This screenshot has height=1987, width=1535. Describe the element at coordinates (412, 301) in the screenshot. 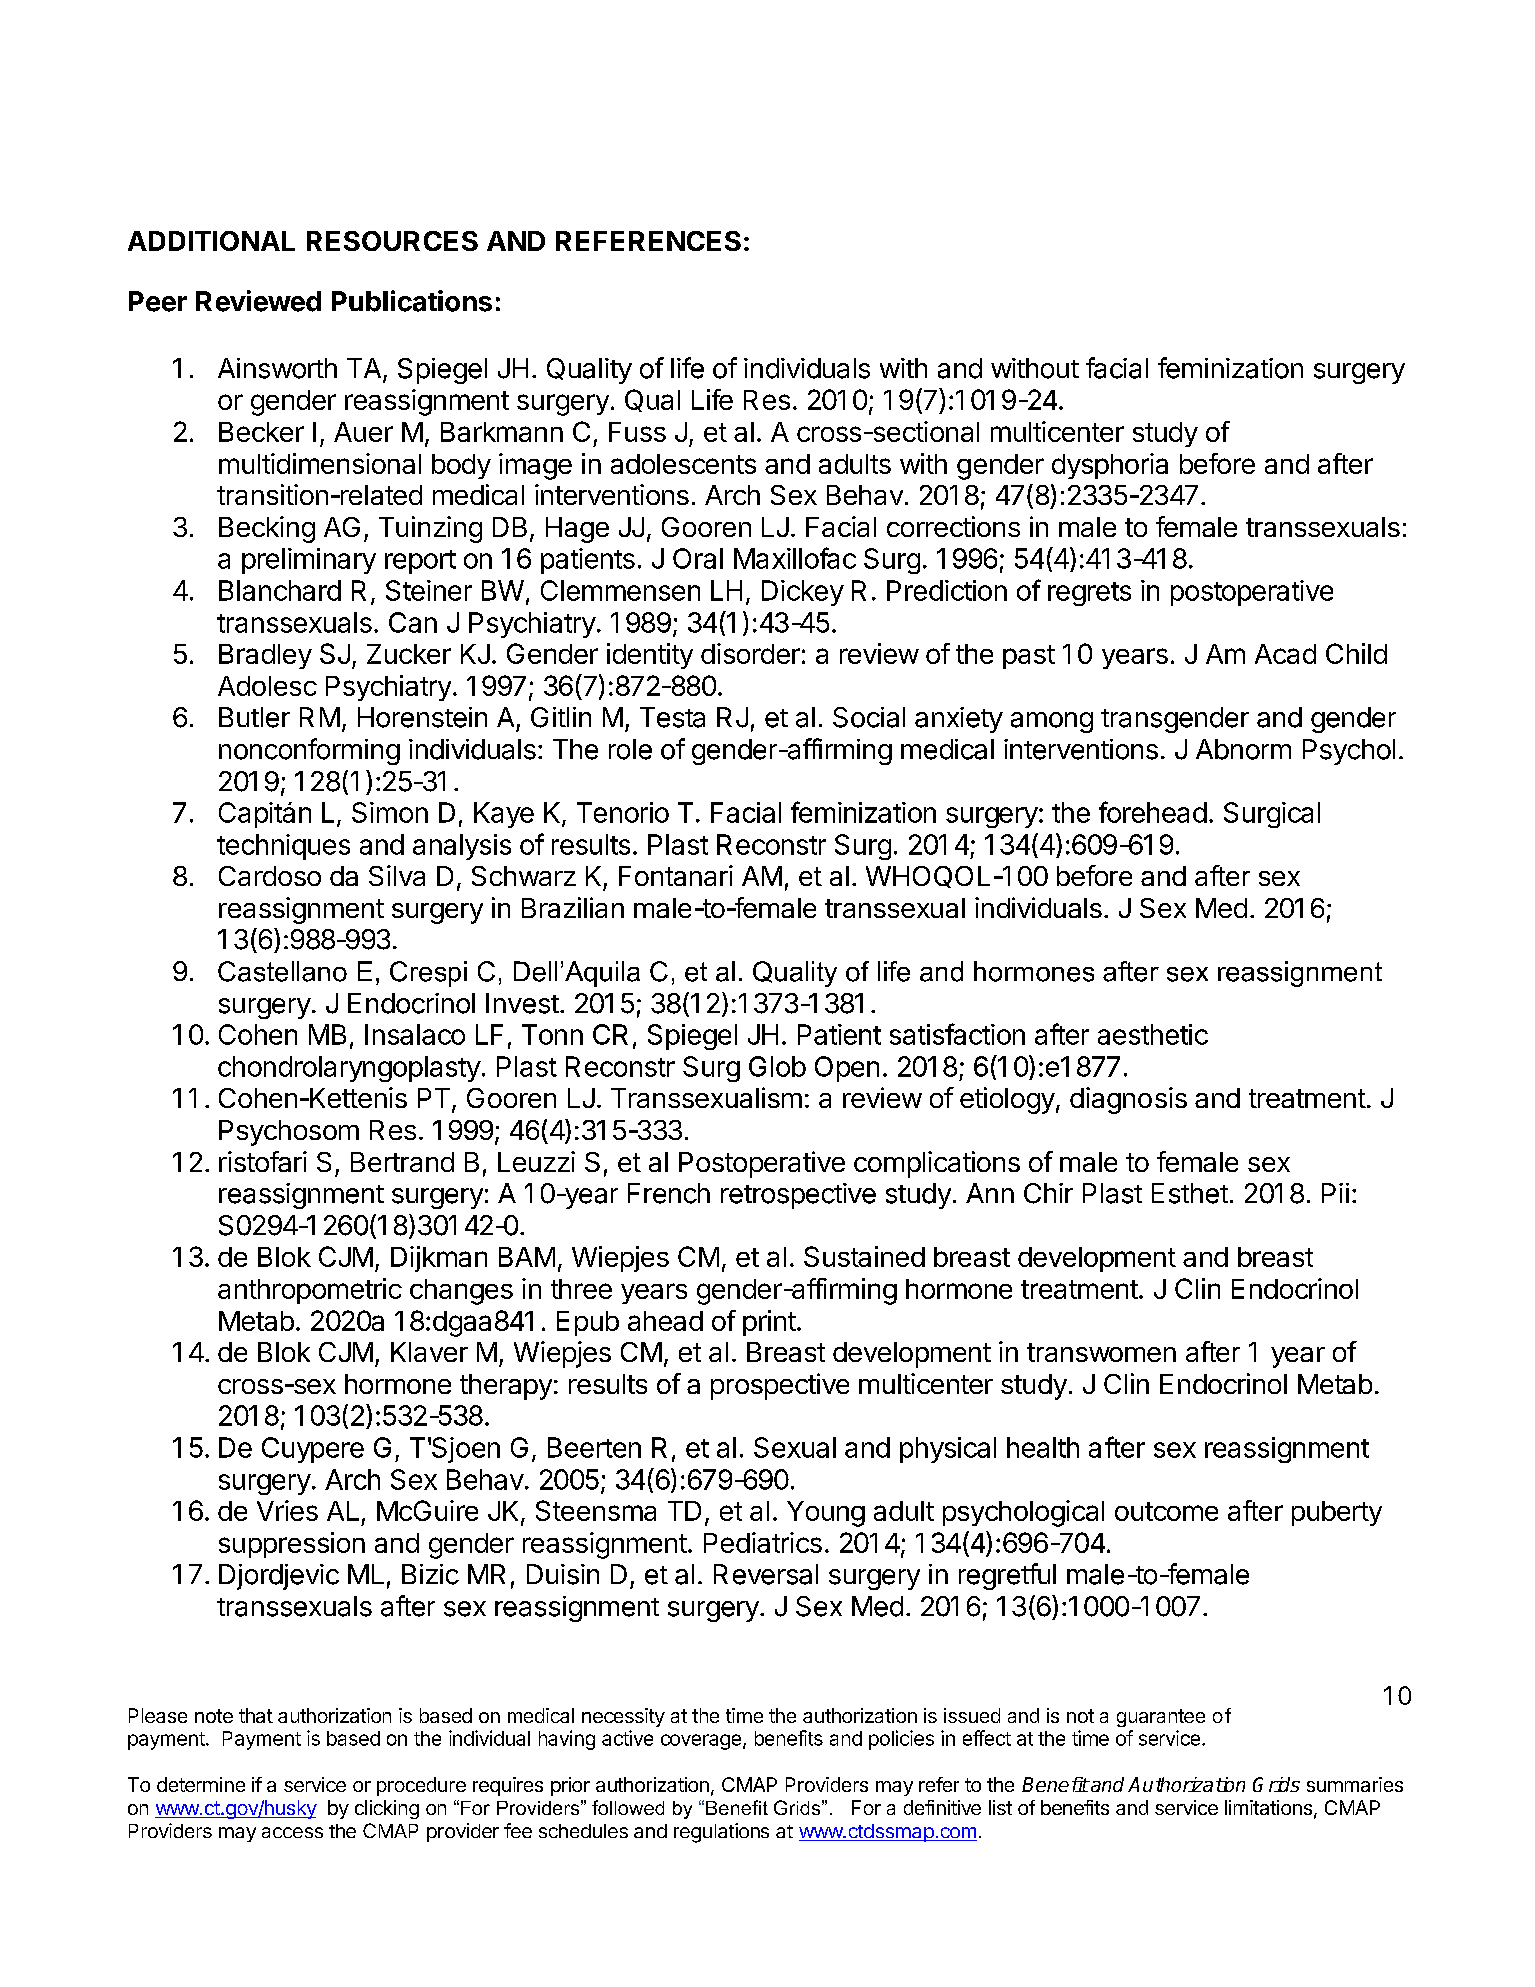

I see `Publications` at that location.
